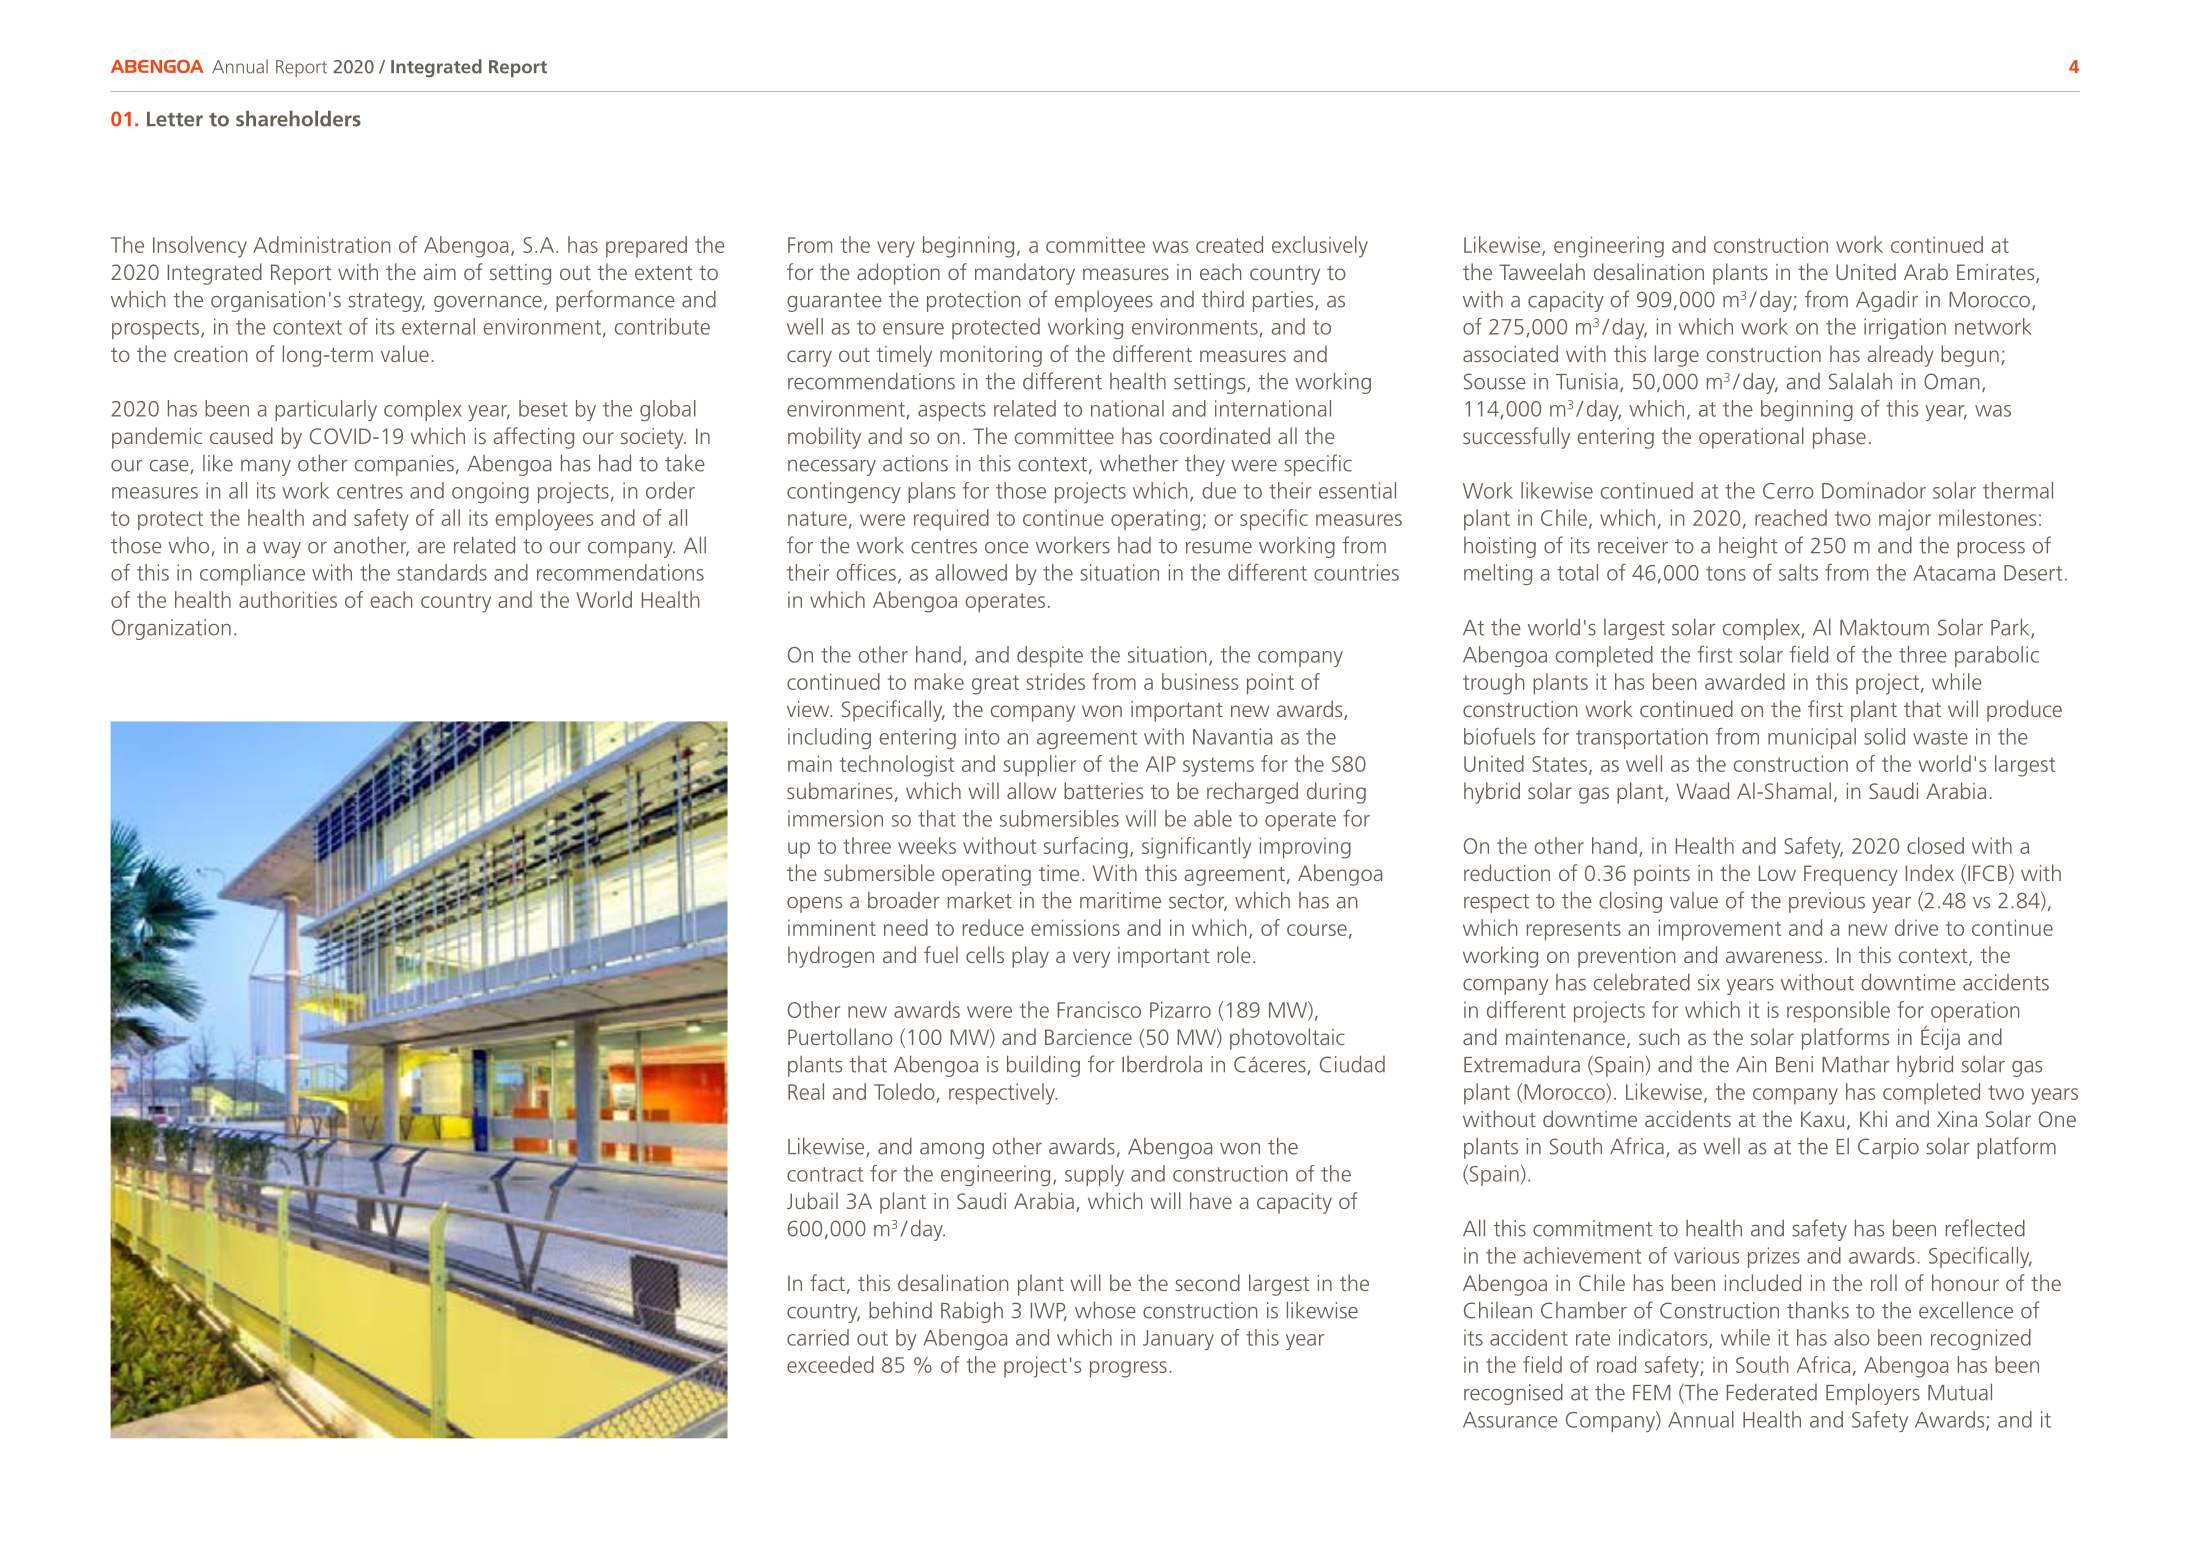  I want to click on Real, so click(806, 1091).
